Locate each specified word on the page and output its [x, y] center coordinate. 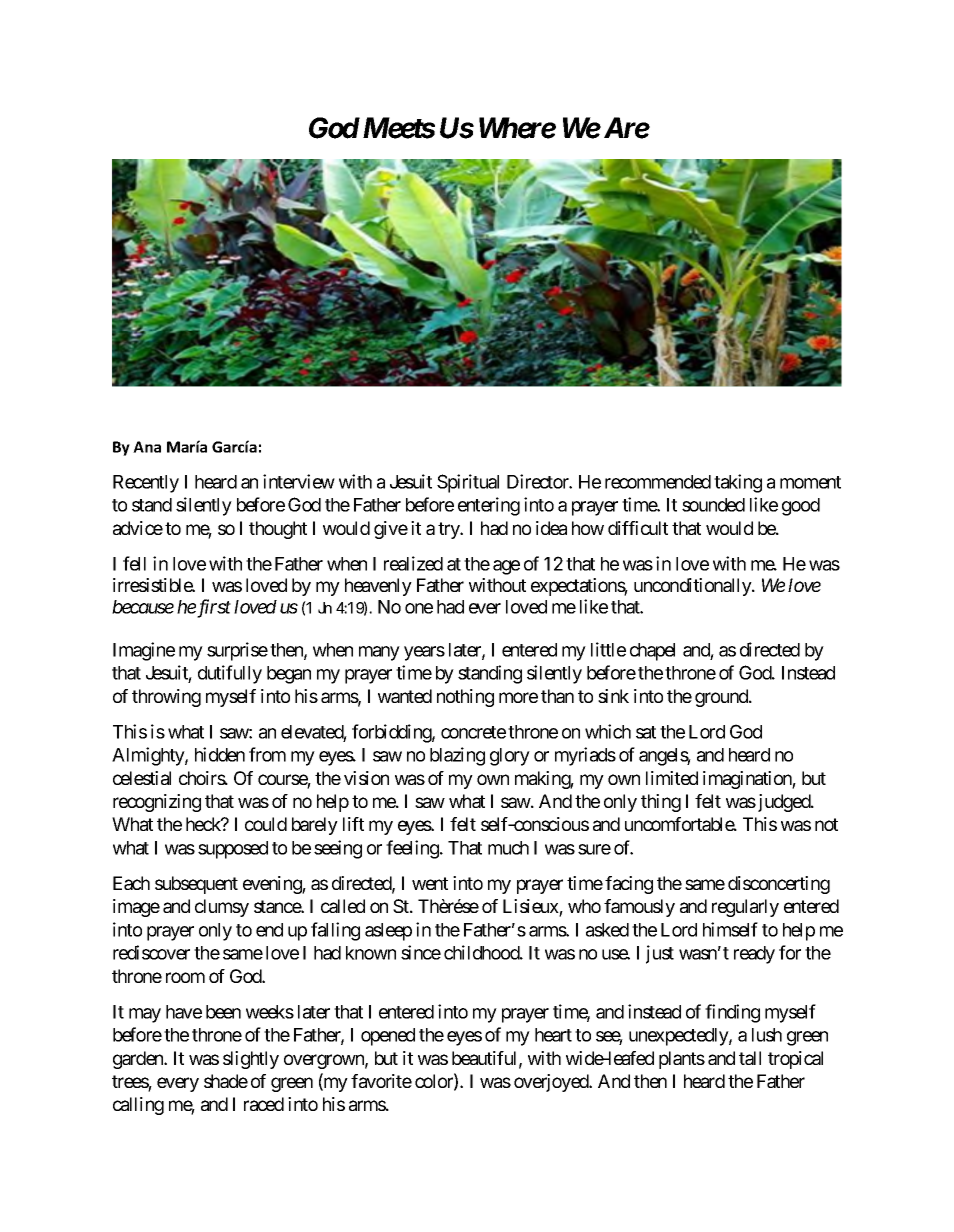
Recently [146, 484]
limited [672, 778]
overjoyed [552, 1083]
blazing [457, 756]
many [379, 653]
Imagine [144, 651]
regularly [745, 908]
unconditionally [693, 587]
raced [264, 1104]
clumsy [222, 908]
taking [738, 483]
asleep [388, 932]
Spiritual [468, 483]
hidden [220, 754]
